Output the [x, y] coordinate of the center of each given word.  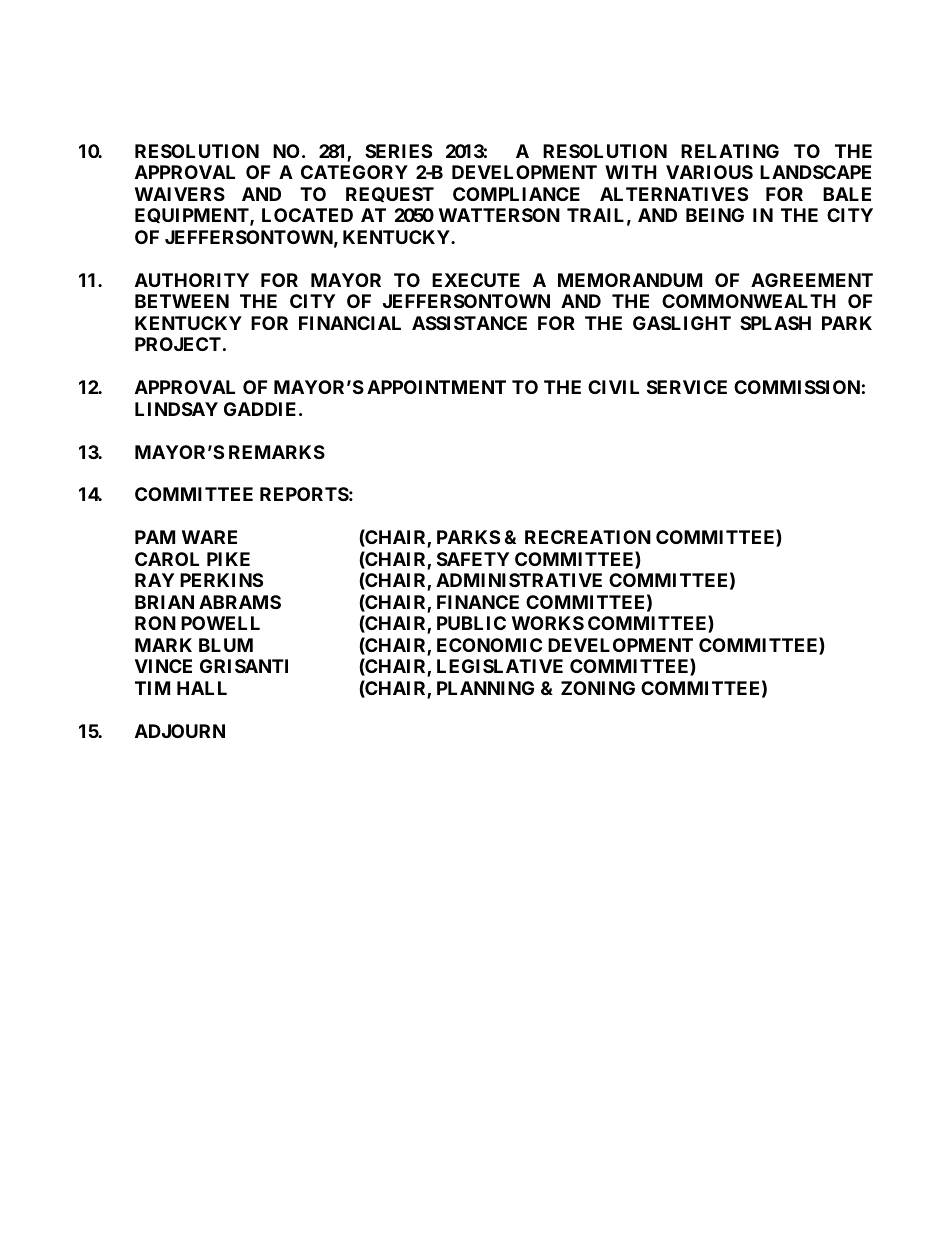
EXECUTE [476, 280]
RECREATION [588, 537]
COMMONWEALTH [749, 301]
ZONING [598, 688]
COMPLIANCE [516, 194]
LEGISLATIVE [500, 666]
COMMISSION [797, 387]
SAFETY [473, 559]
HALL [202, 688]
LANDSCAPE [815, 172]
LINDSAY [176, 409]
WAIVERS [180, 194]
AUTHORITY [192, 280]
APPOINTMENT [436, 387]
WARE [209, 537]
